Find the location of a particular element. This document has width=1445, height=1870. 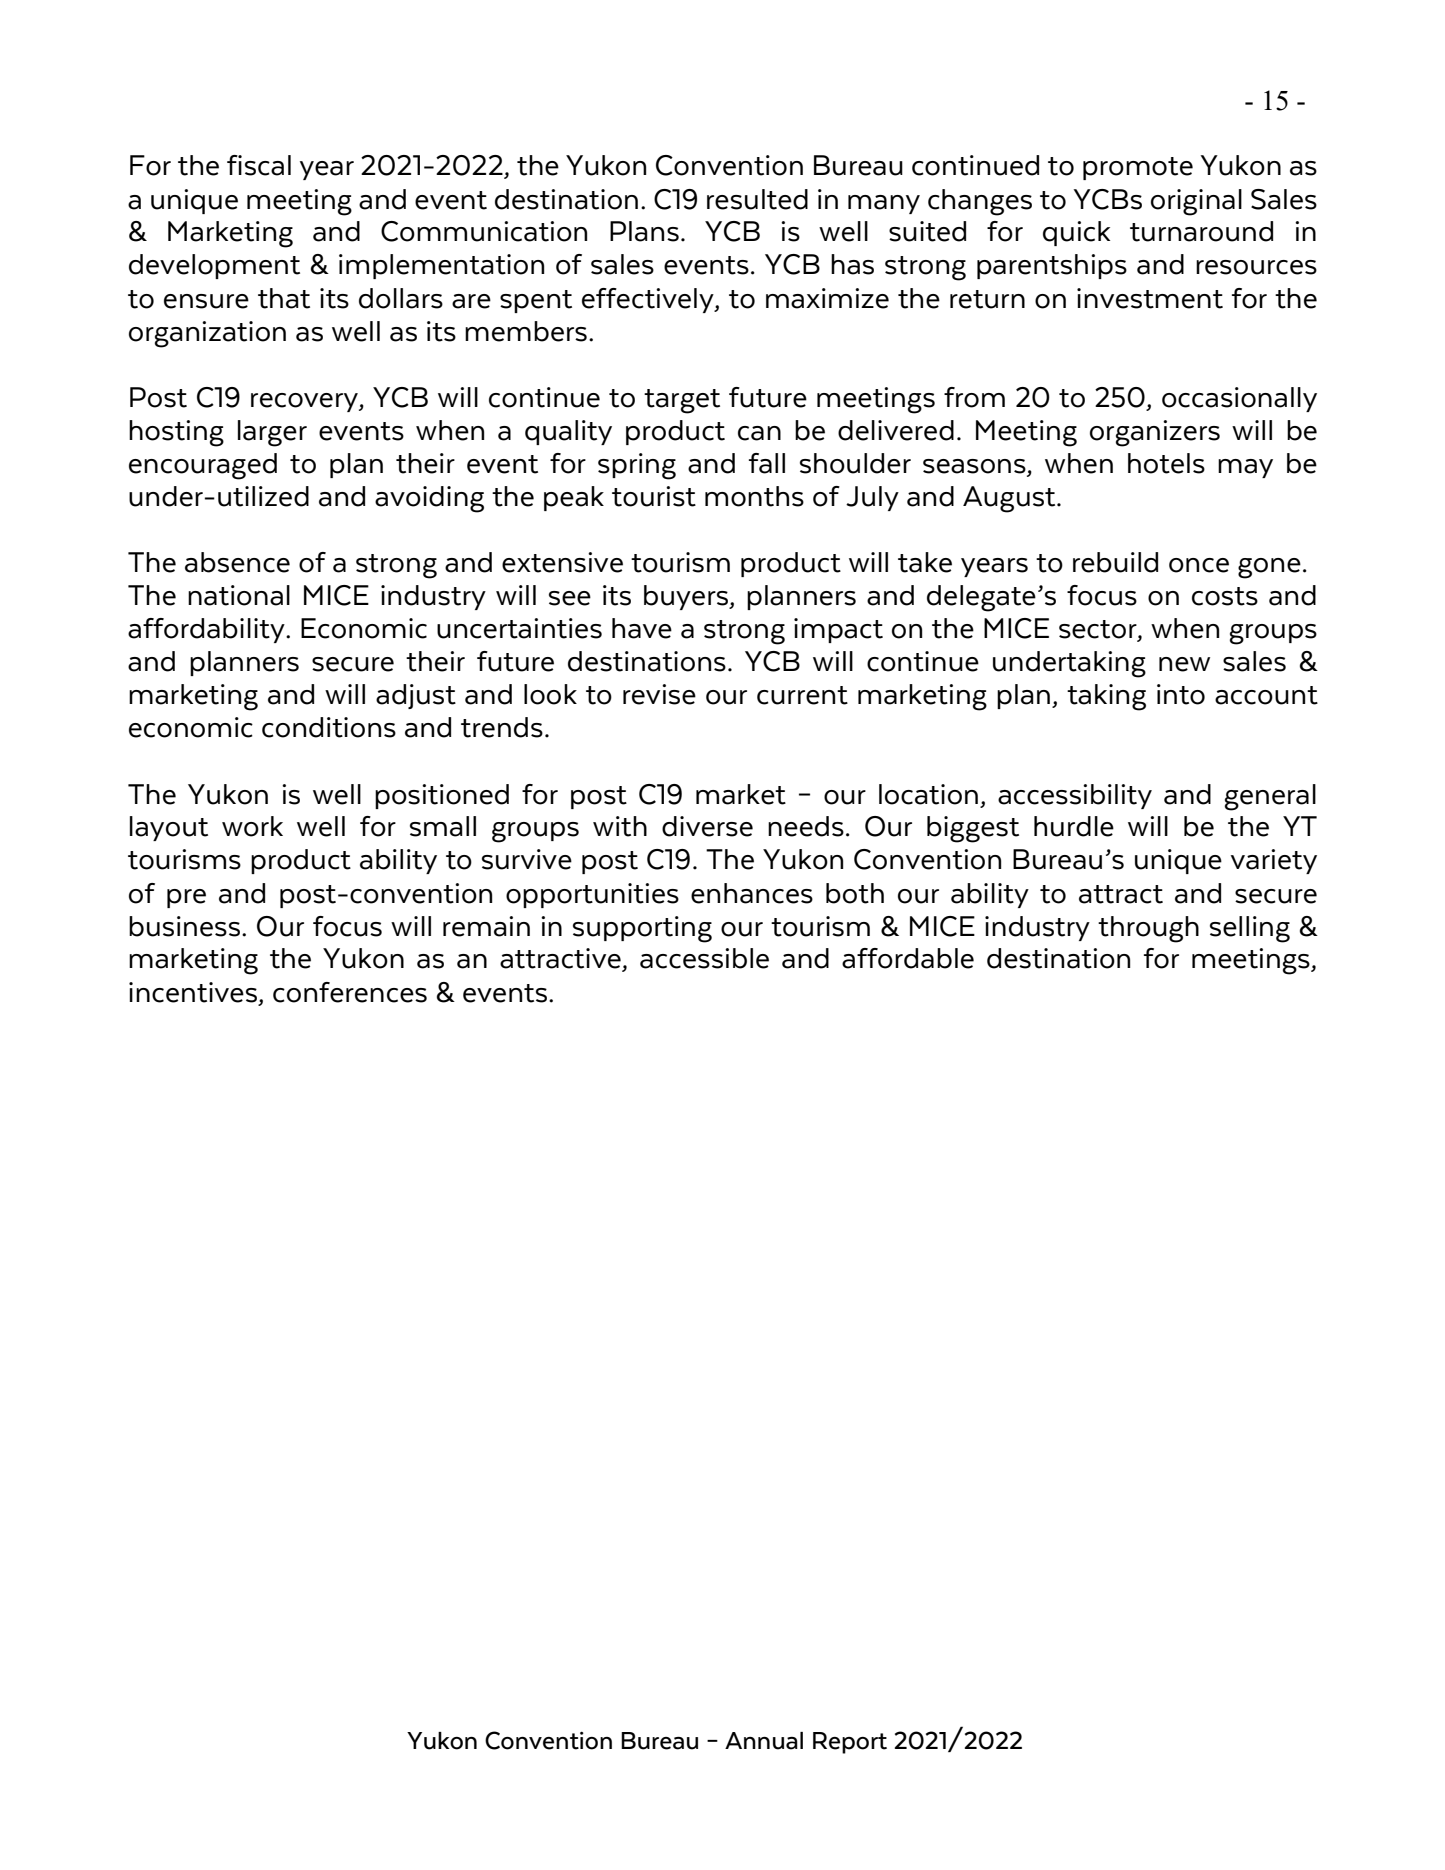

conferences is located at coordinates (350, 992).
